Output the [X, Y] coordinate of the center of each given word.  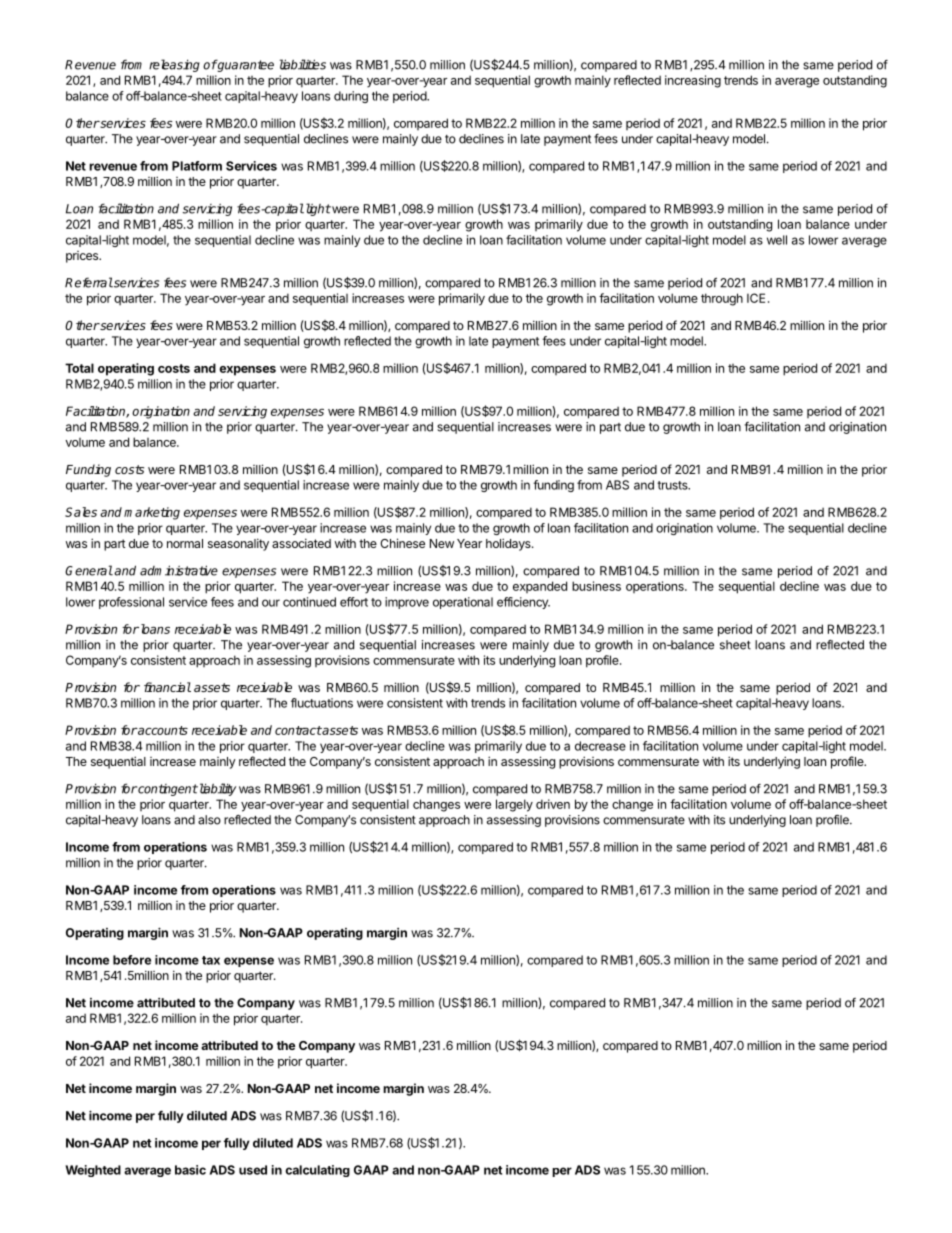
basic [190, 1170]
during [351, 97]
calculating [317, 1171]
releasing [174, 65]
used [253, 1170]
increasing [693, 81]
